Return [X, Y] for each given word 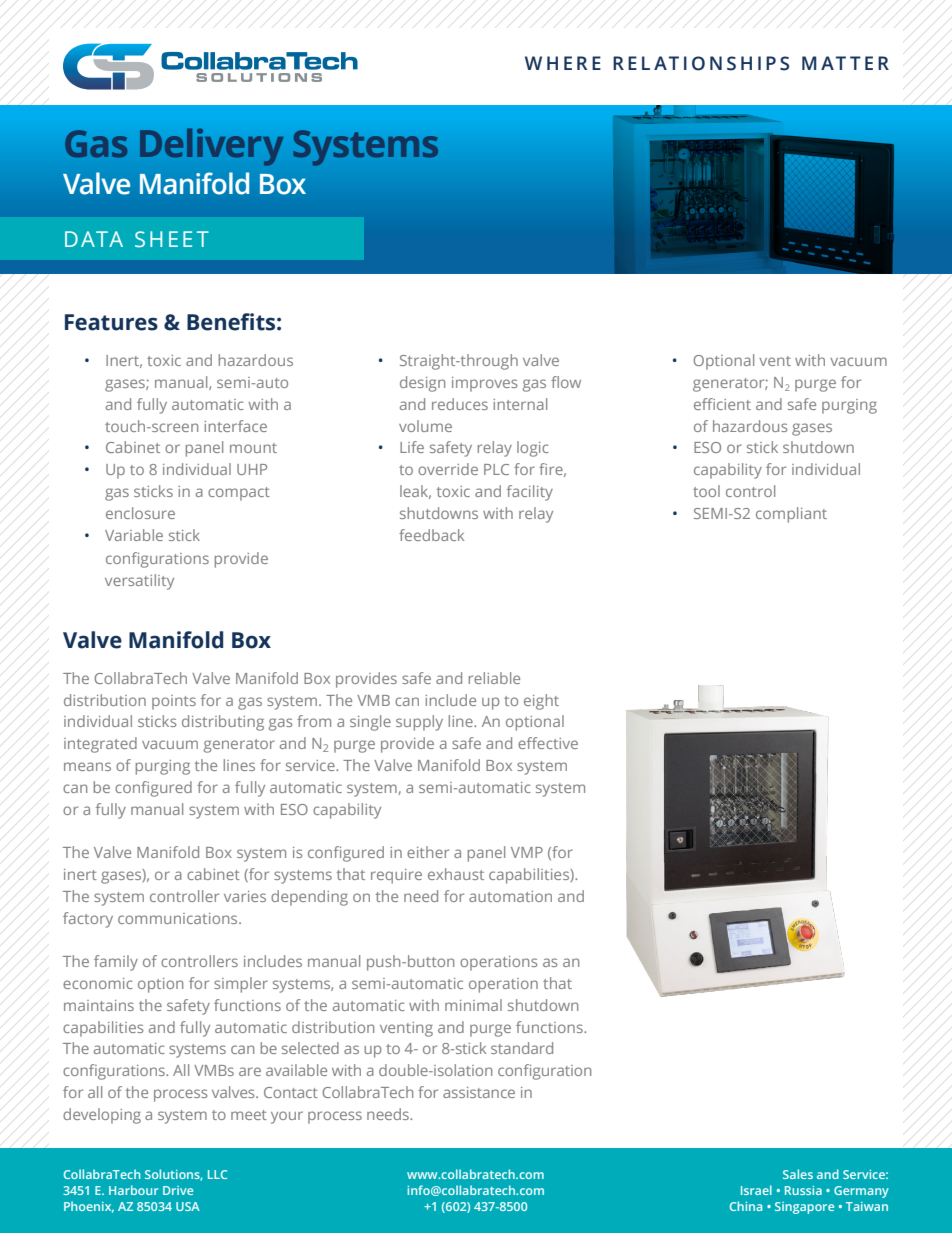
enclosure [140, 513]
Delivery [211, 147]
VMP [527, 852]
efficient [722, 404]
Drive [178, 1190]
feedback [431, 535]
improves [484, 384]
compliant [791, 515]
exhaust [456, 874]
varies [245, 896]
